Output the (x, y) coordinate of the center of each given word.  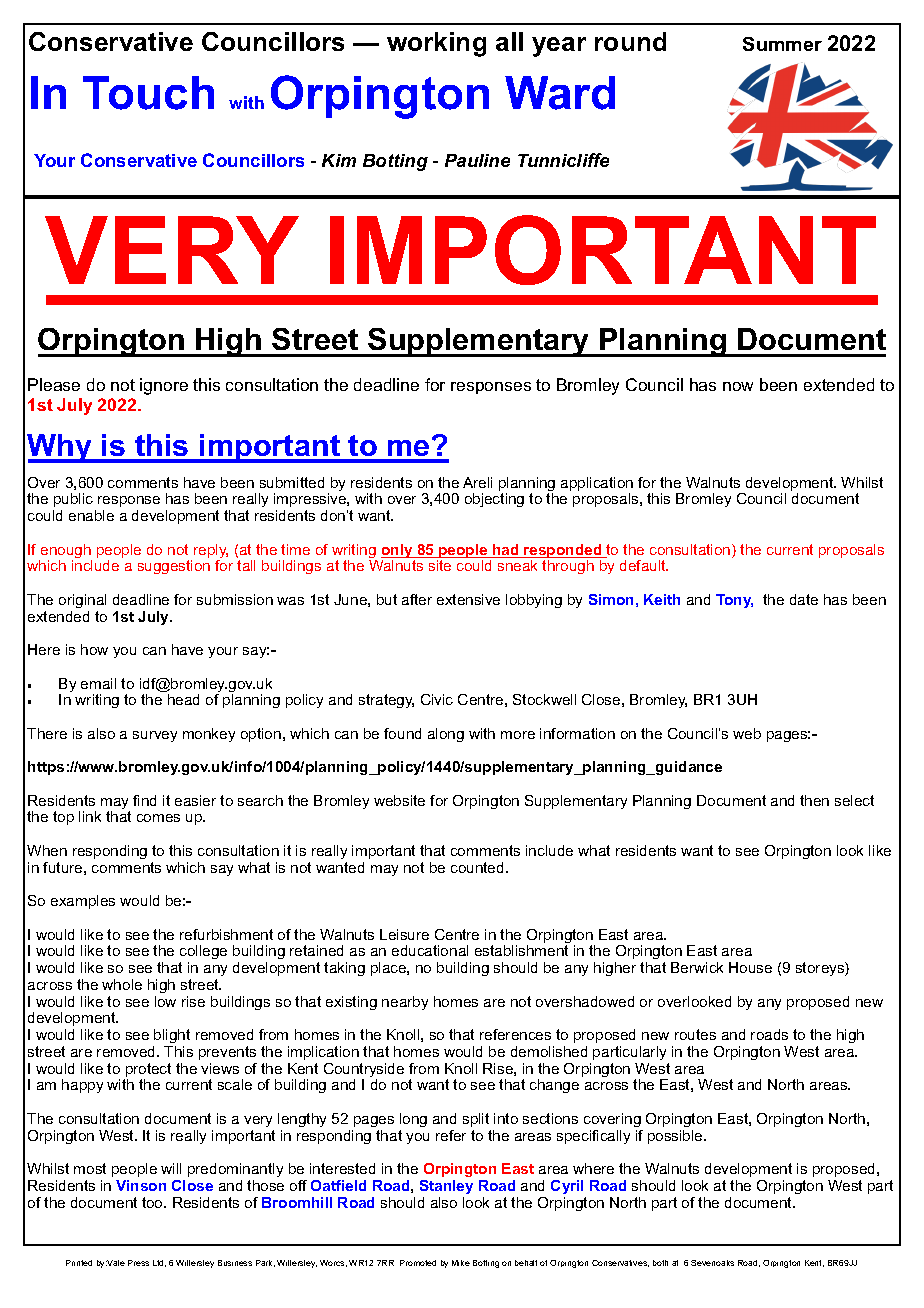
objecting (494, 500)
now (738, 386)
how (94, 649)
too (153, 1202)
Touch (148, 93)
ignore (164, 386)
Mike (461, 1263)
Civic (437, 699)
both (660, 1263)
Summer (782, 44)
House (750, 967)
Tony (734, 601)
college (203, 954)
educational (430, 950)
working (436, 44)
